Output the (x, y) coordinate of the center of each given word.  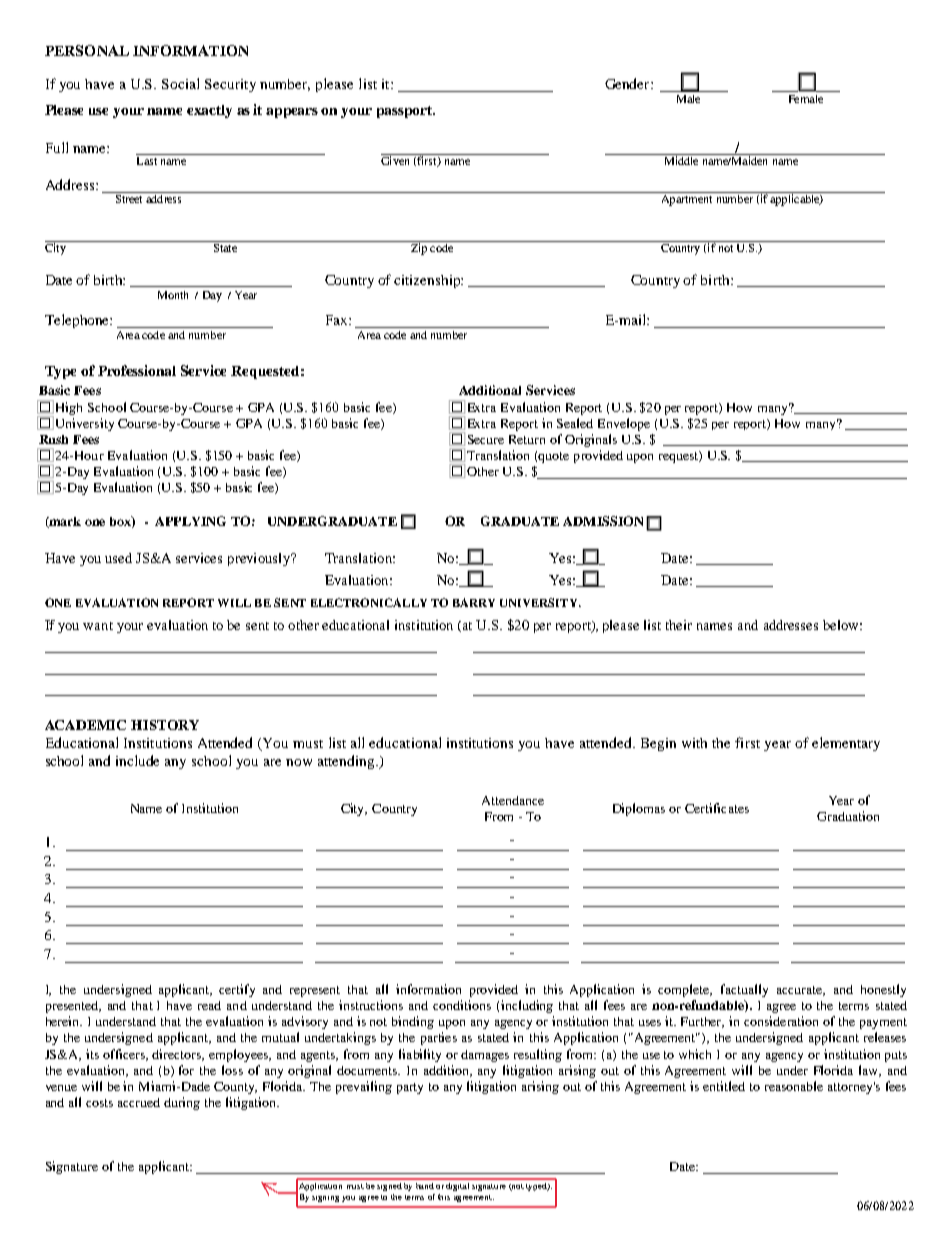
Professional (137, 370)
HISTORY (165, 725)
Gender (628, 83)
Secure (486, 439)
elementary (846, 744)
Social (180, 83)
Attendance (513, 800)
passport (406, 112)
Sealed (575, 423)
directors (178, 1055)
